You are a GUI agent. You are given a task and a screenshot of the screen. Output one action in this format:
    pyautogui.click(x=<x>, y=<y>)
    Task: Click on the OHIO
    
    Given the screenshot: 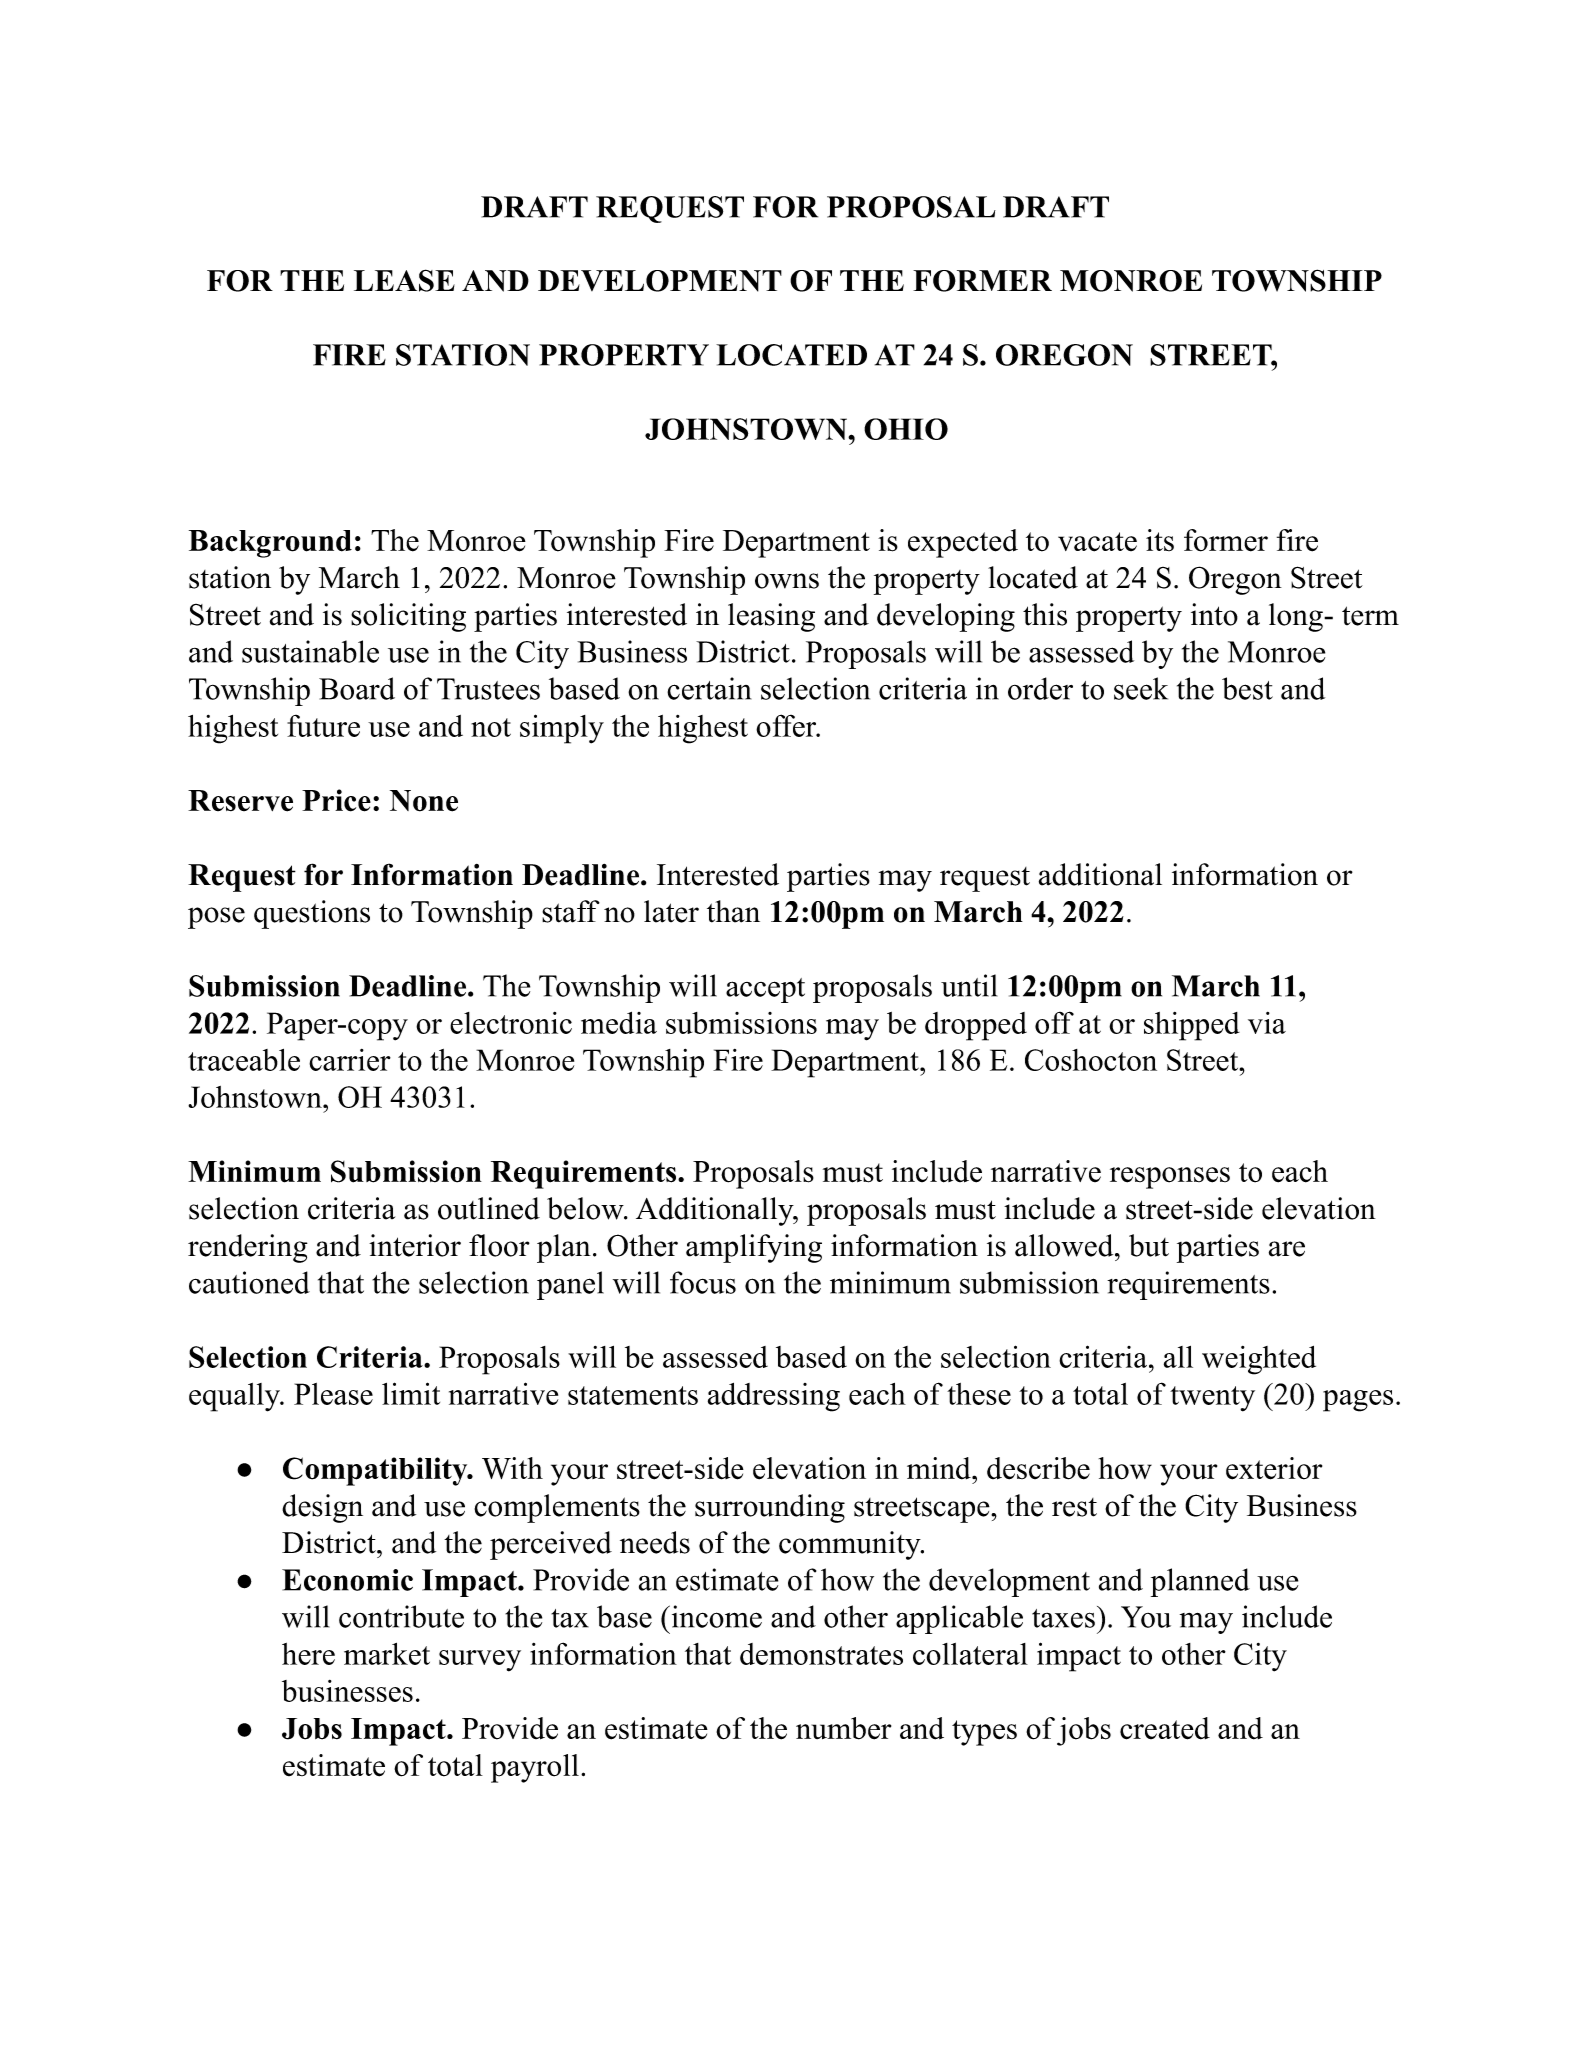 What is the action you would take?
    pyautogui.click(x=906, y=429)
